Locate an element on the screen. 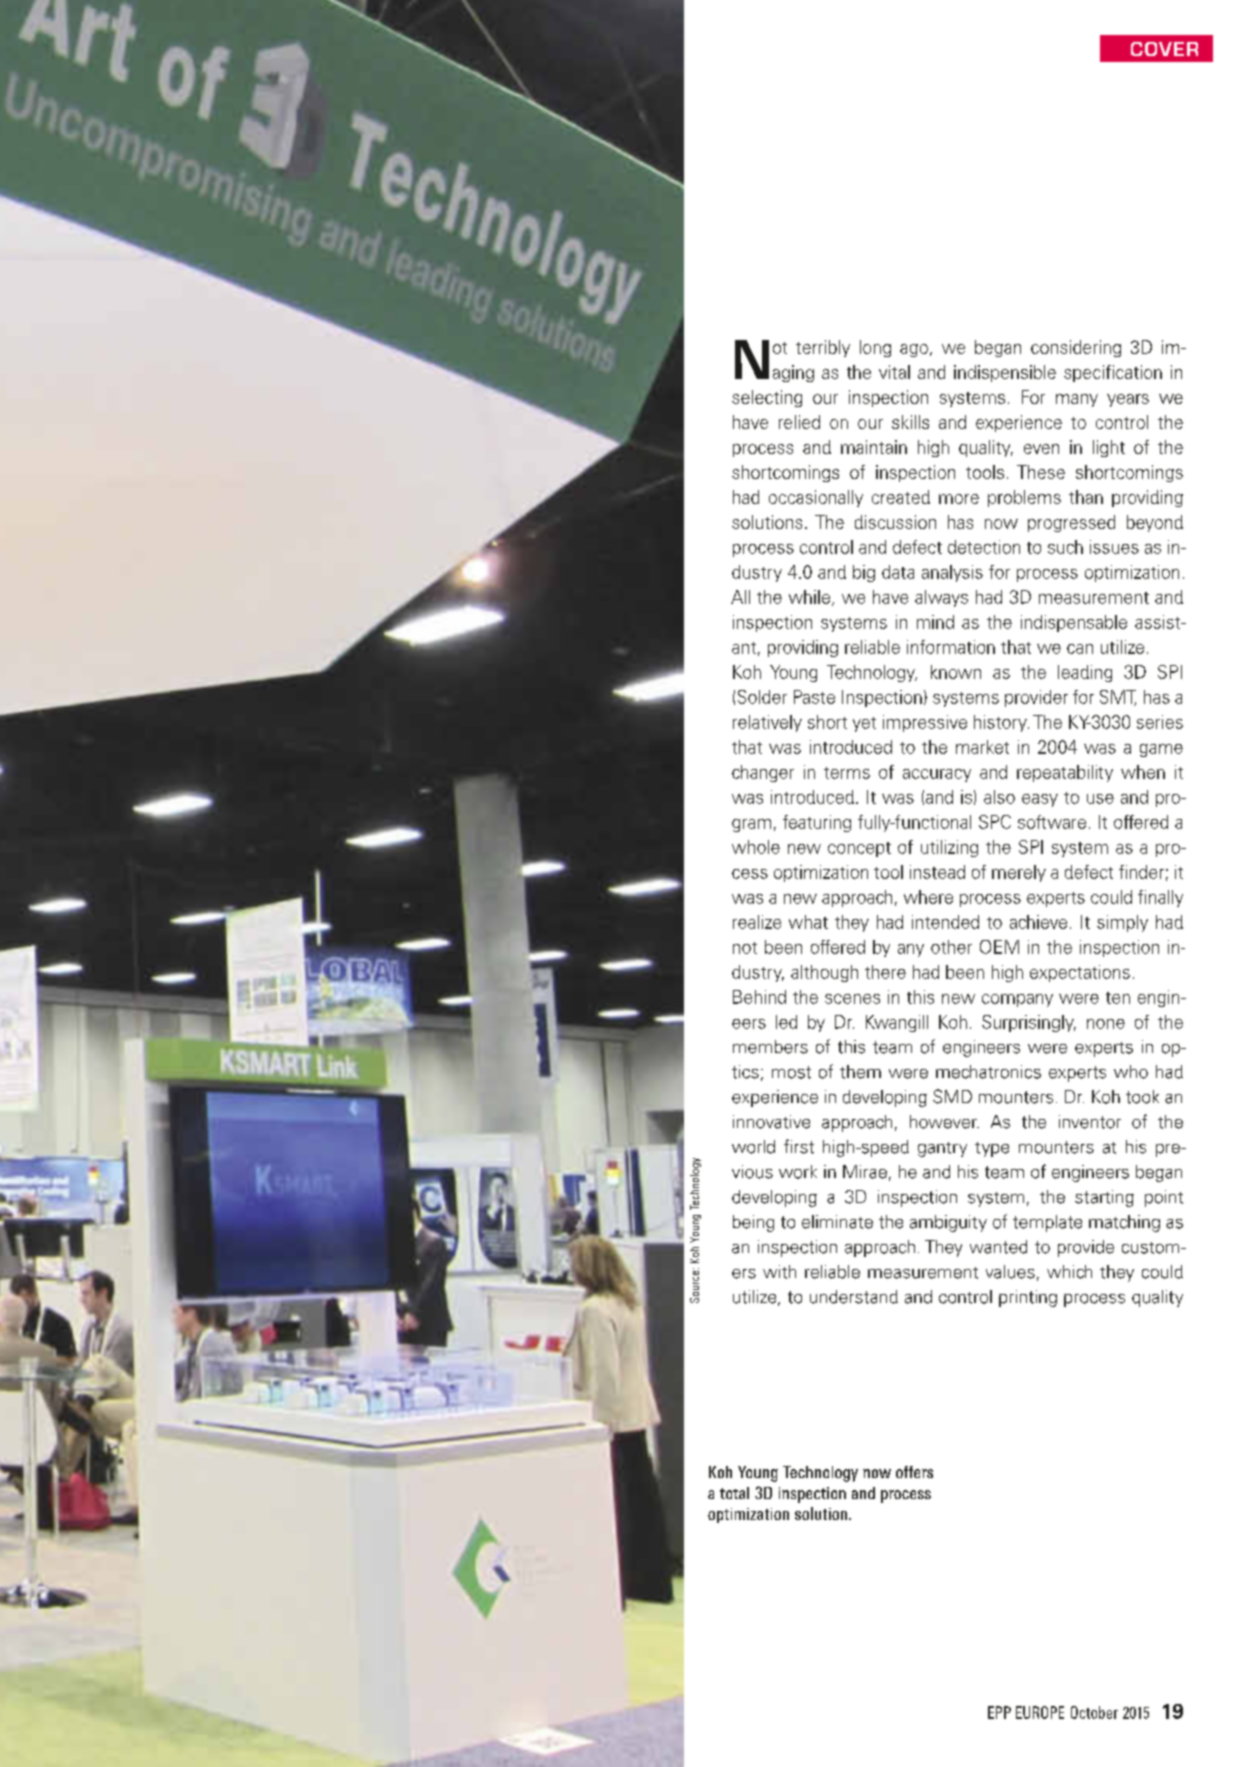 The width and height of the screenshot is (1249, 1767). instead is located at coordinates (937, 872).
